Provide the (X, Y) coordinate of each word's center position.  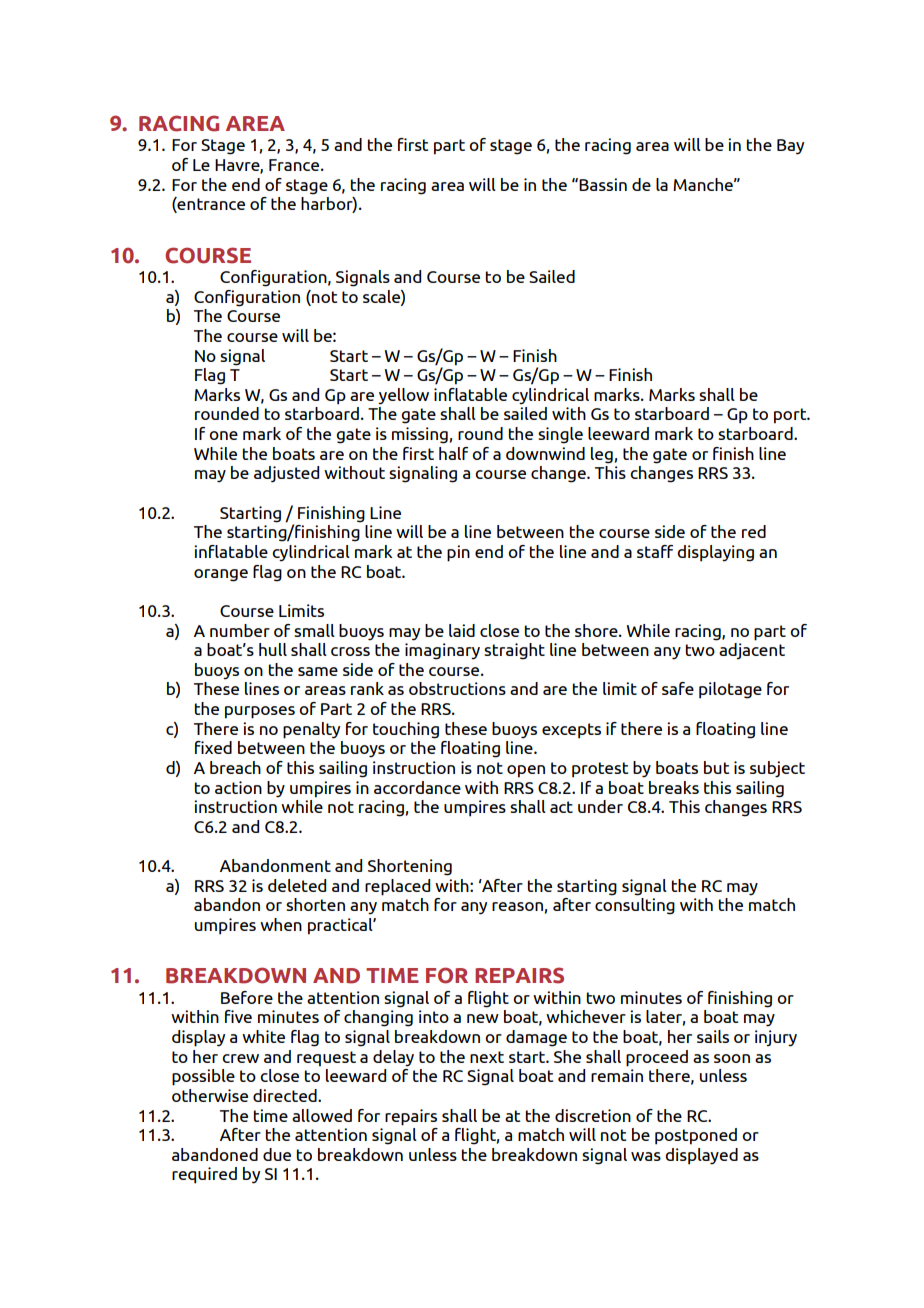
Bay (790, 147)
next (487, 1057)
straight (514, 651)
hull (273, 649)
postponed (696, 1136)
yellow (403, 396)
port (791, 416)
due (277, 1154)
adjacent (752, 649)
